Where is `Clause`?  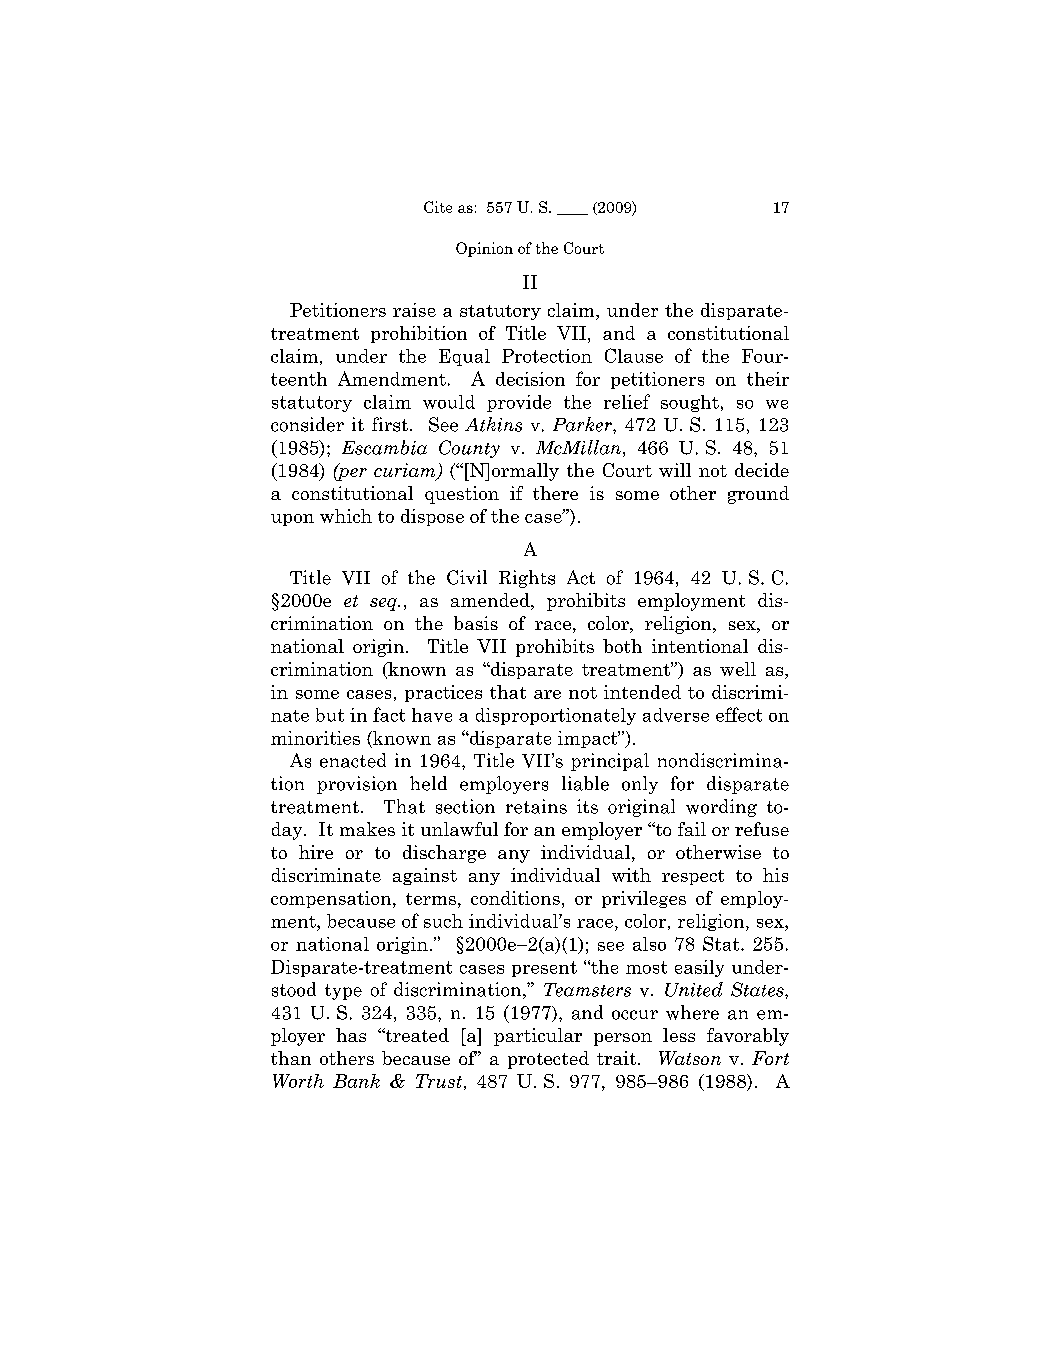 Clause is located at coordinates (634, 355).
